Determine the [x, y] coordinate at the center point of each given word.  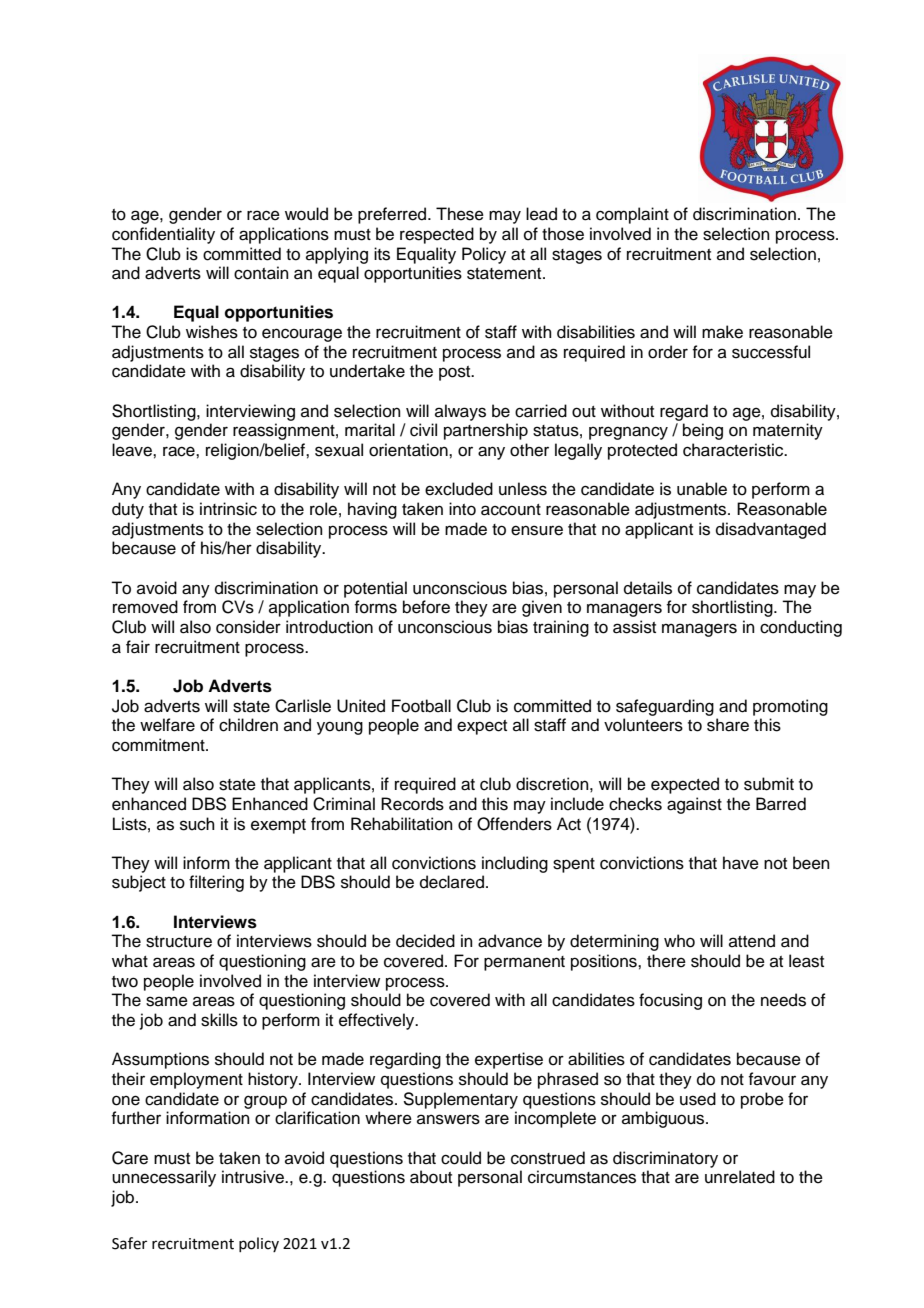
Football [421, 706]
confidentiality [163, 235]
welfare [167, 725]
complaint [632, 215]
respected [437, 235]
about [431, 1177]
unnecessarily [164, 1178]
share [728, 725]
